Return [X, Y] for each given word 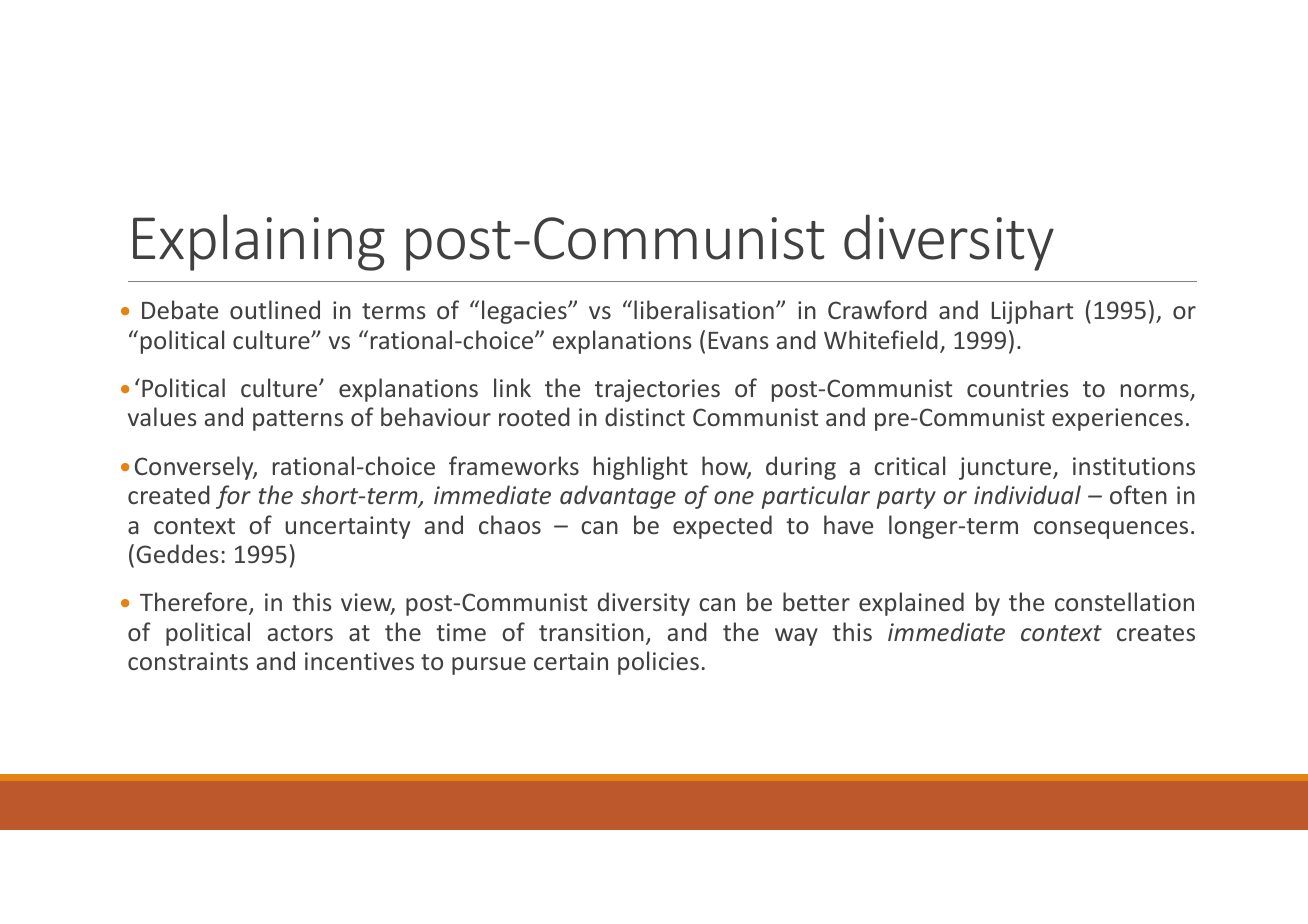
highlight [641, 468]
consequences [1111, 530]
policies [658, 663]
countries [1018, 388]
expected [722, 527]
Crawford [877, 309]
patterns [298, 420]
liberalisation [704, 309]
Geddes [177, 553]
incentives [359, 661]
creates [1156, 633]
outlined [275, 309]
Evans [739, 340]
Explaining [259, 242]
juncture [1006, 468]
